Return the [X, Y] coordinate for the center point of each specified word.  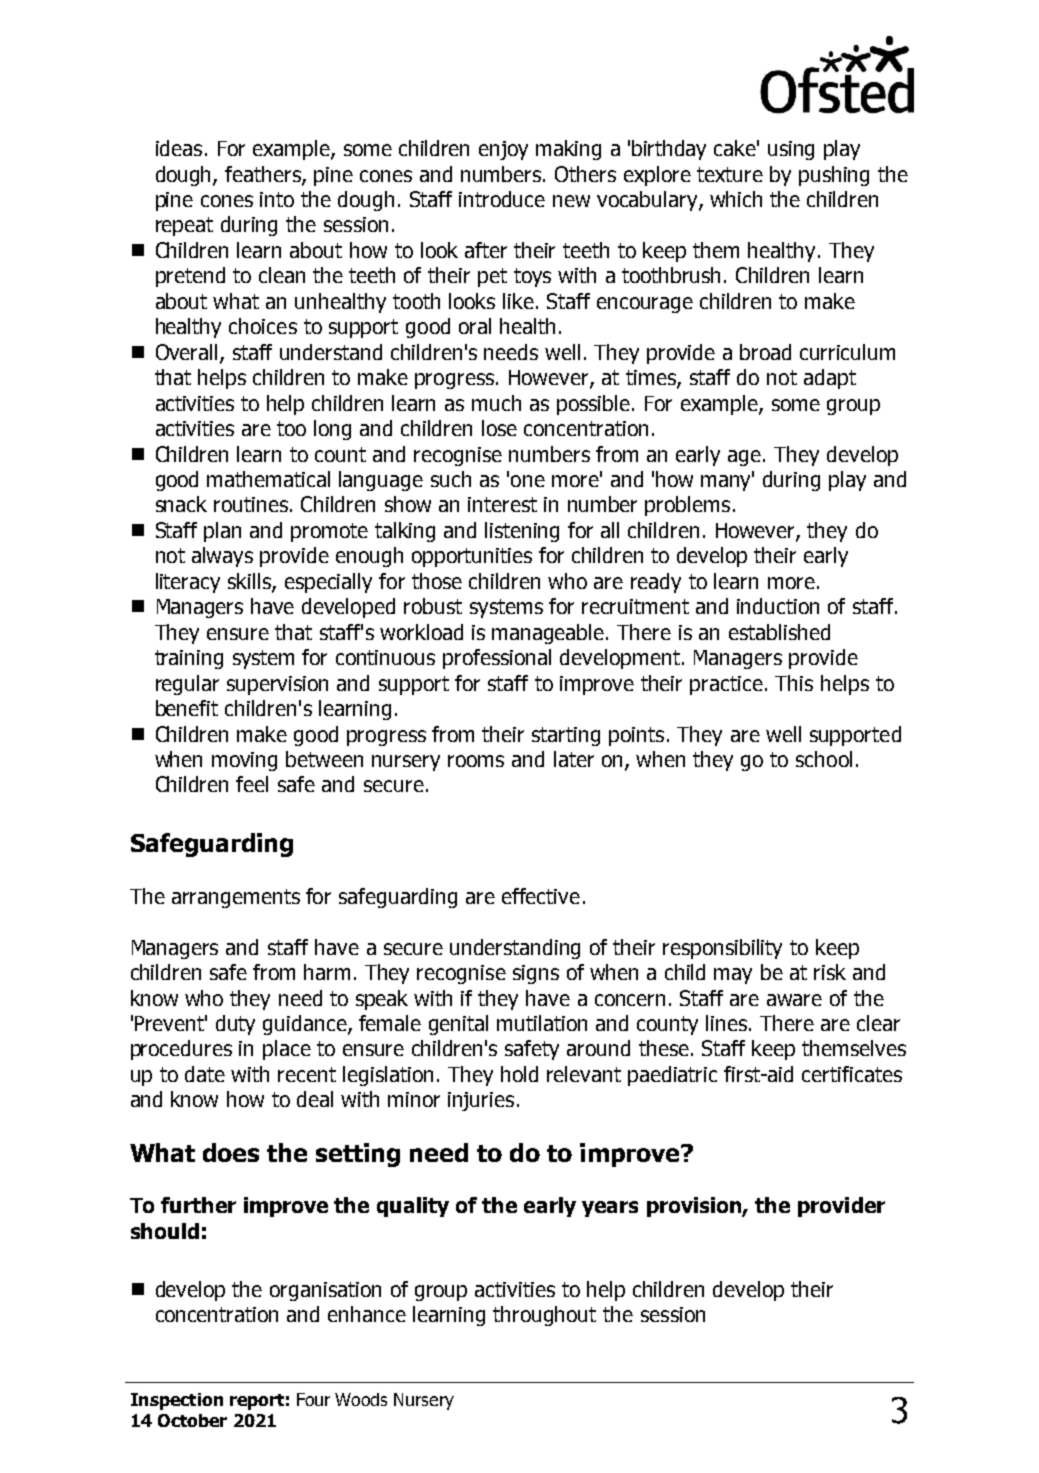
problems [687, 506]
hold [519, 1074]
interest [502, 504]
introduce [502, 199]
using [791, 150]
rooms [476, 761]
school [824, 759]
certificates [852, 1074]
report [257, 1402]
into [277, 199]
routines [251, 504]
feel [252, 784]
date [205, 1074]
